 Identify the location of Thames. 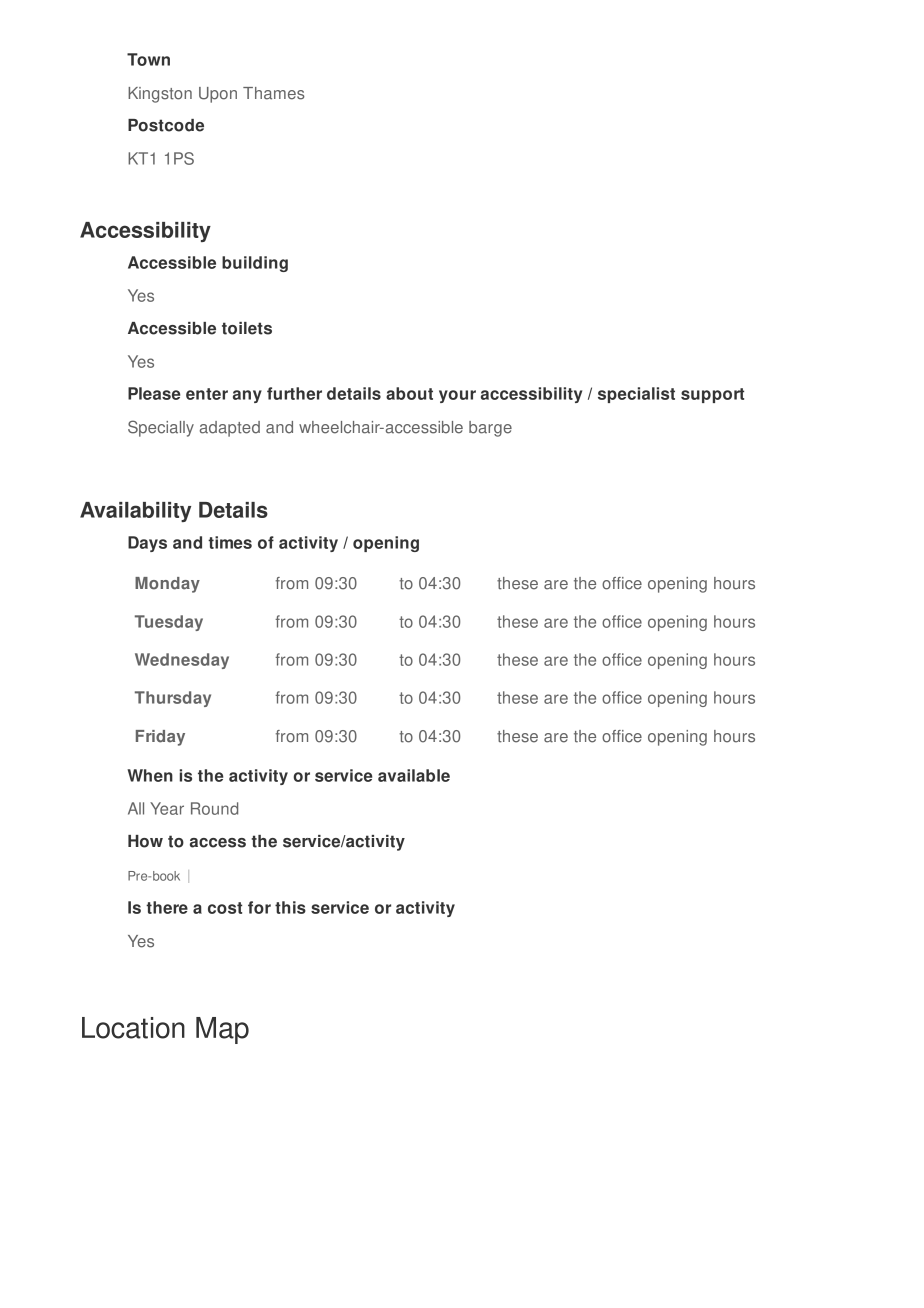
(274, 93).
